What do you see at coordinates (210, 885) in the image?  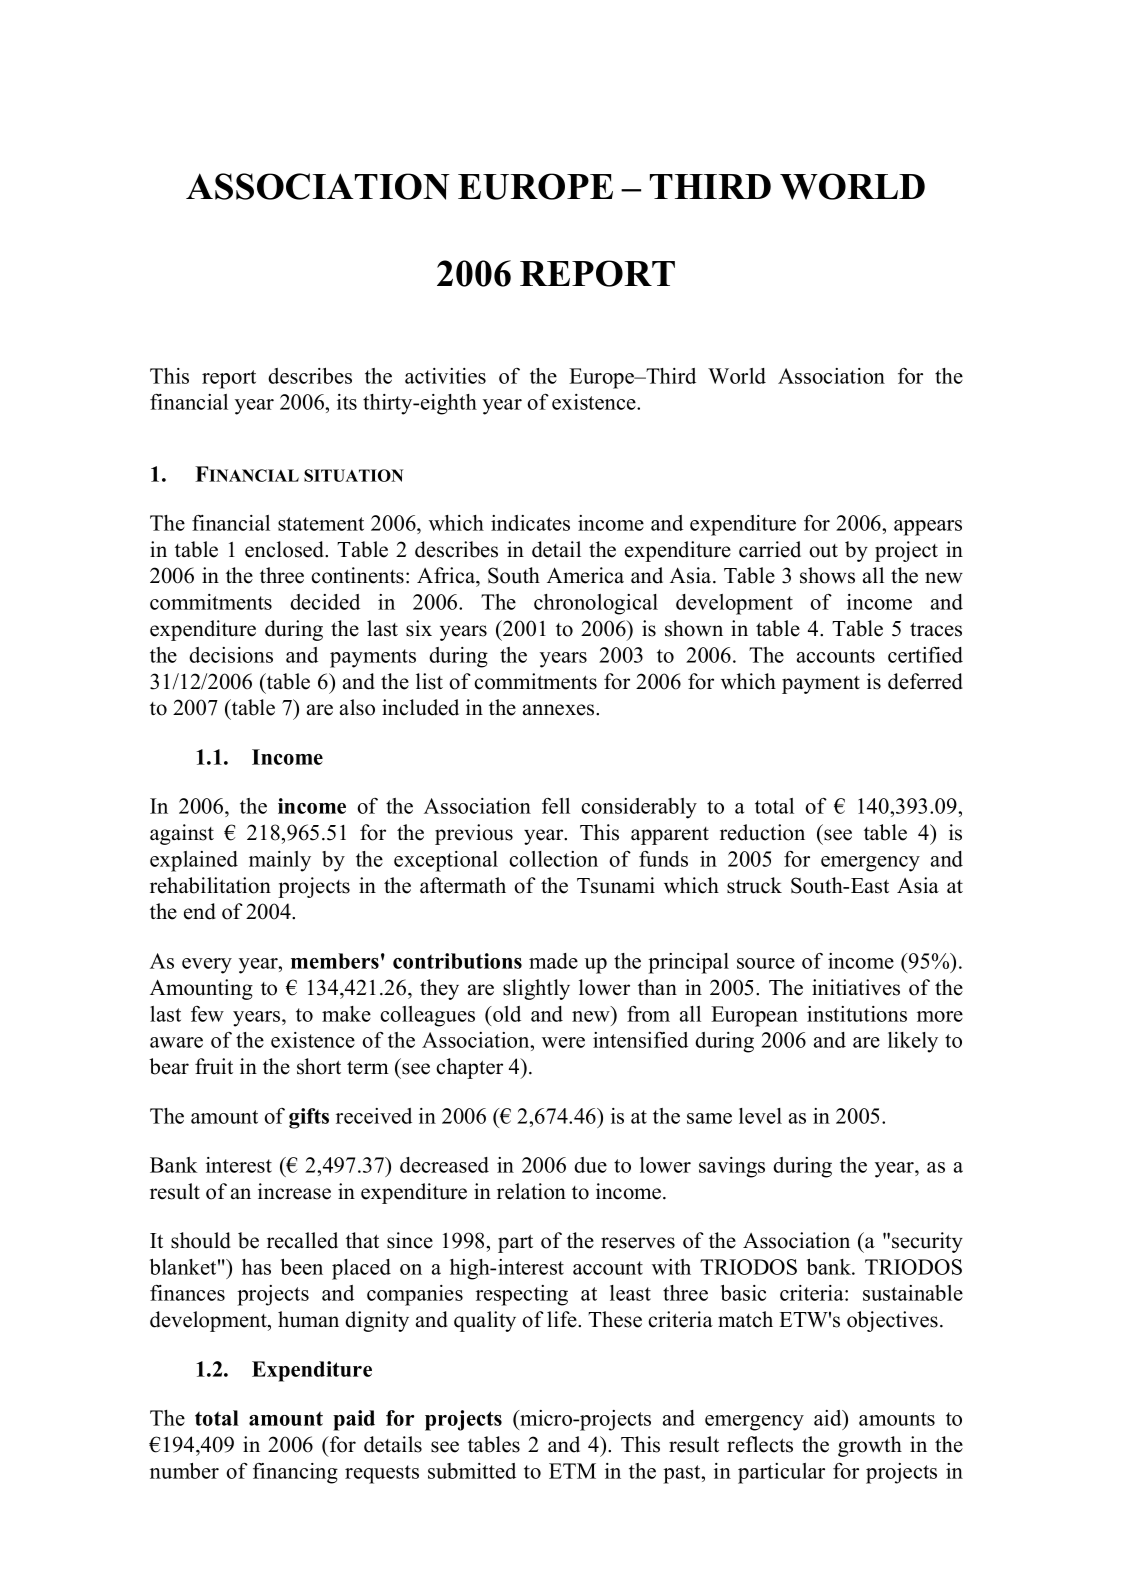 I see `rehabilitation` at bounding box center [210, 885].
